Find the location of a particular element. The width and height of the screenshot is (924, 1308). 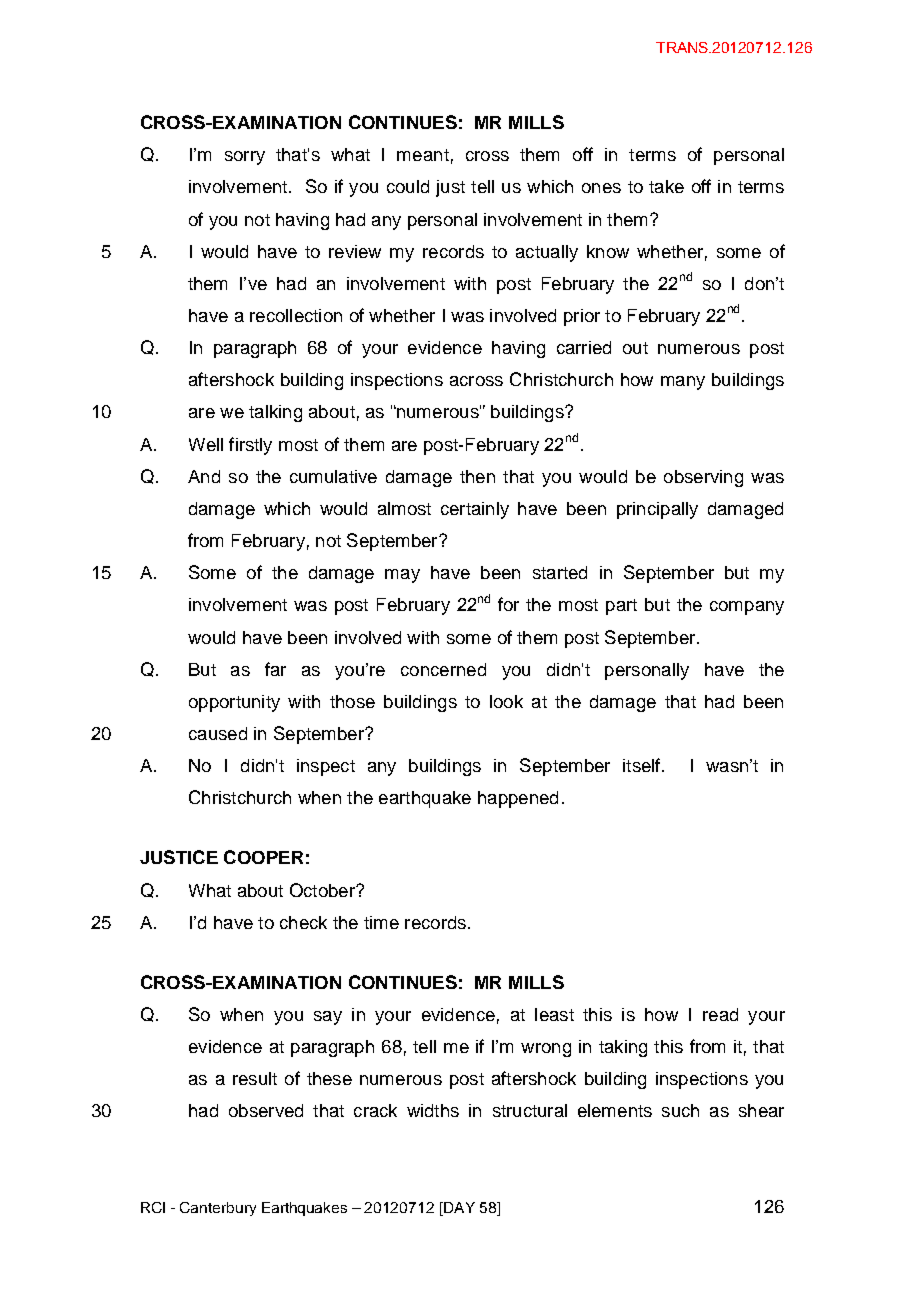

certainly is located at coordinates (475, 510).
